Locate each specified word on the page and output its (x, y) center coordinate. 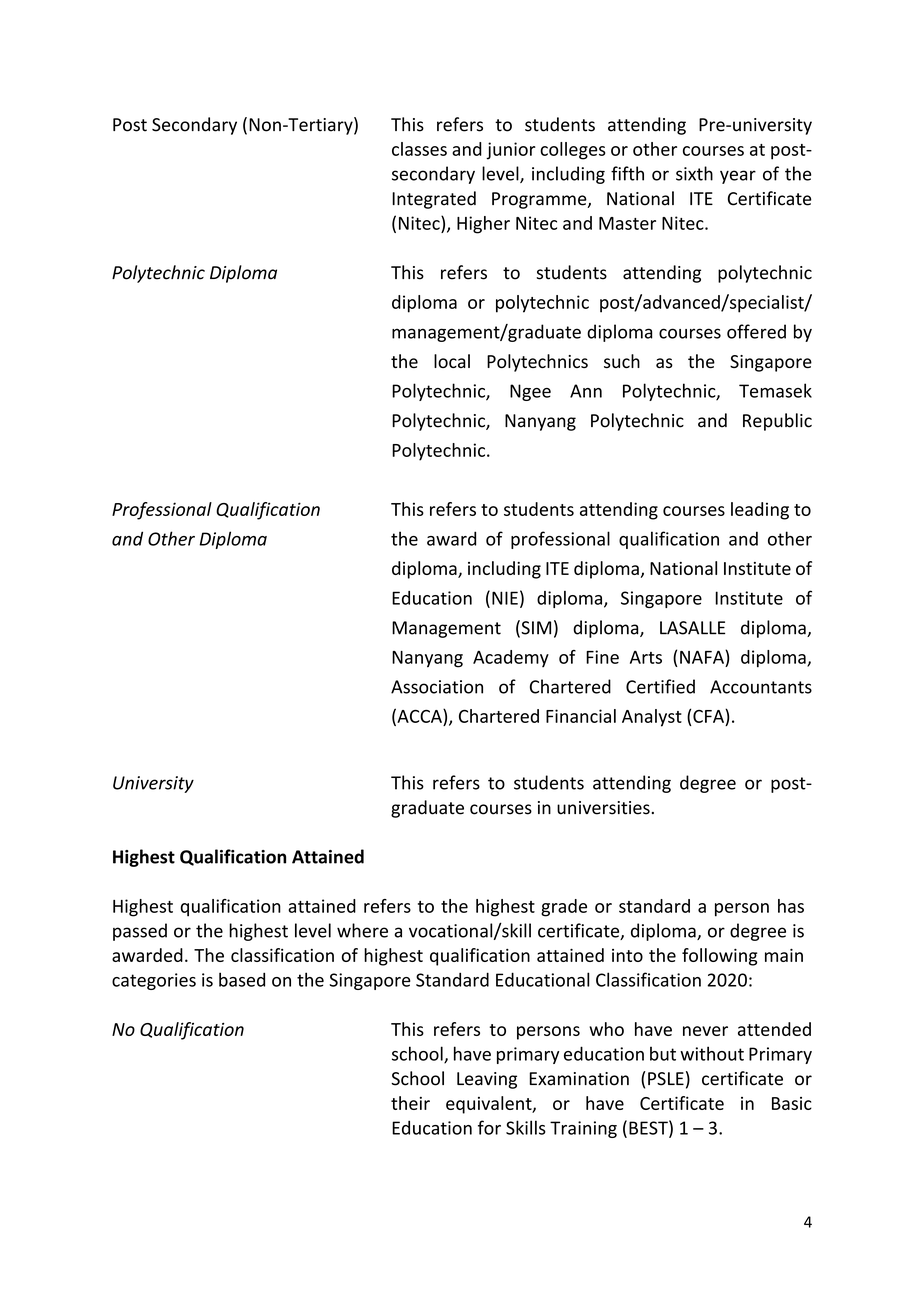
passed (140, 932)
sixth (694, 173)
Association (437, 687)
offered (756, 331)
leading (760, 511)
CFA (709, 716)
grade (564, 908)
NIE (505, 598)
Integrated (434, 200)
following (720, 957)
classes (419, 149)
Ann (586, 391)
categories (154, 981)
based (242, 979)
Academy (511, 658)
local (452, 361)
